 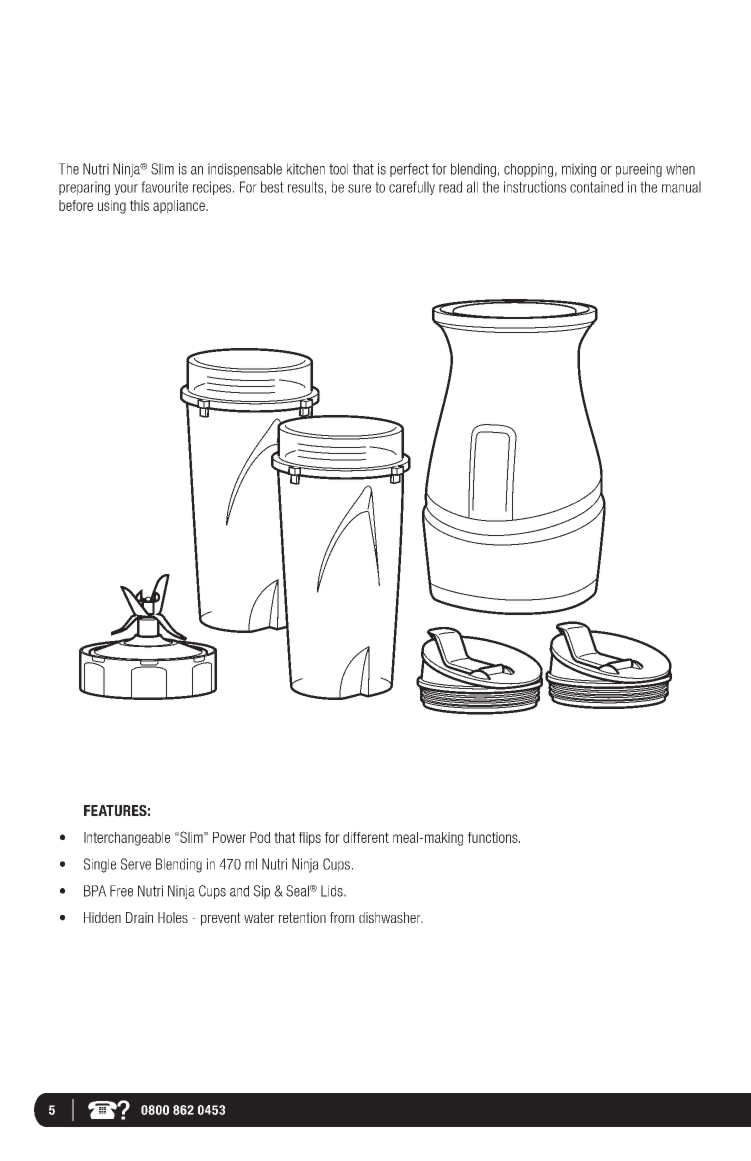 I want to click on Free, so click(x=121, y=891).
